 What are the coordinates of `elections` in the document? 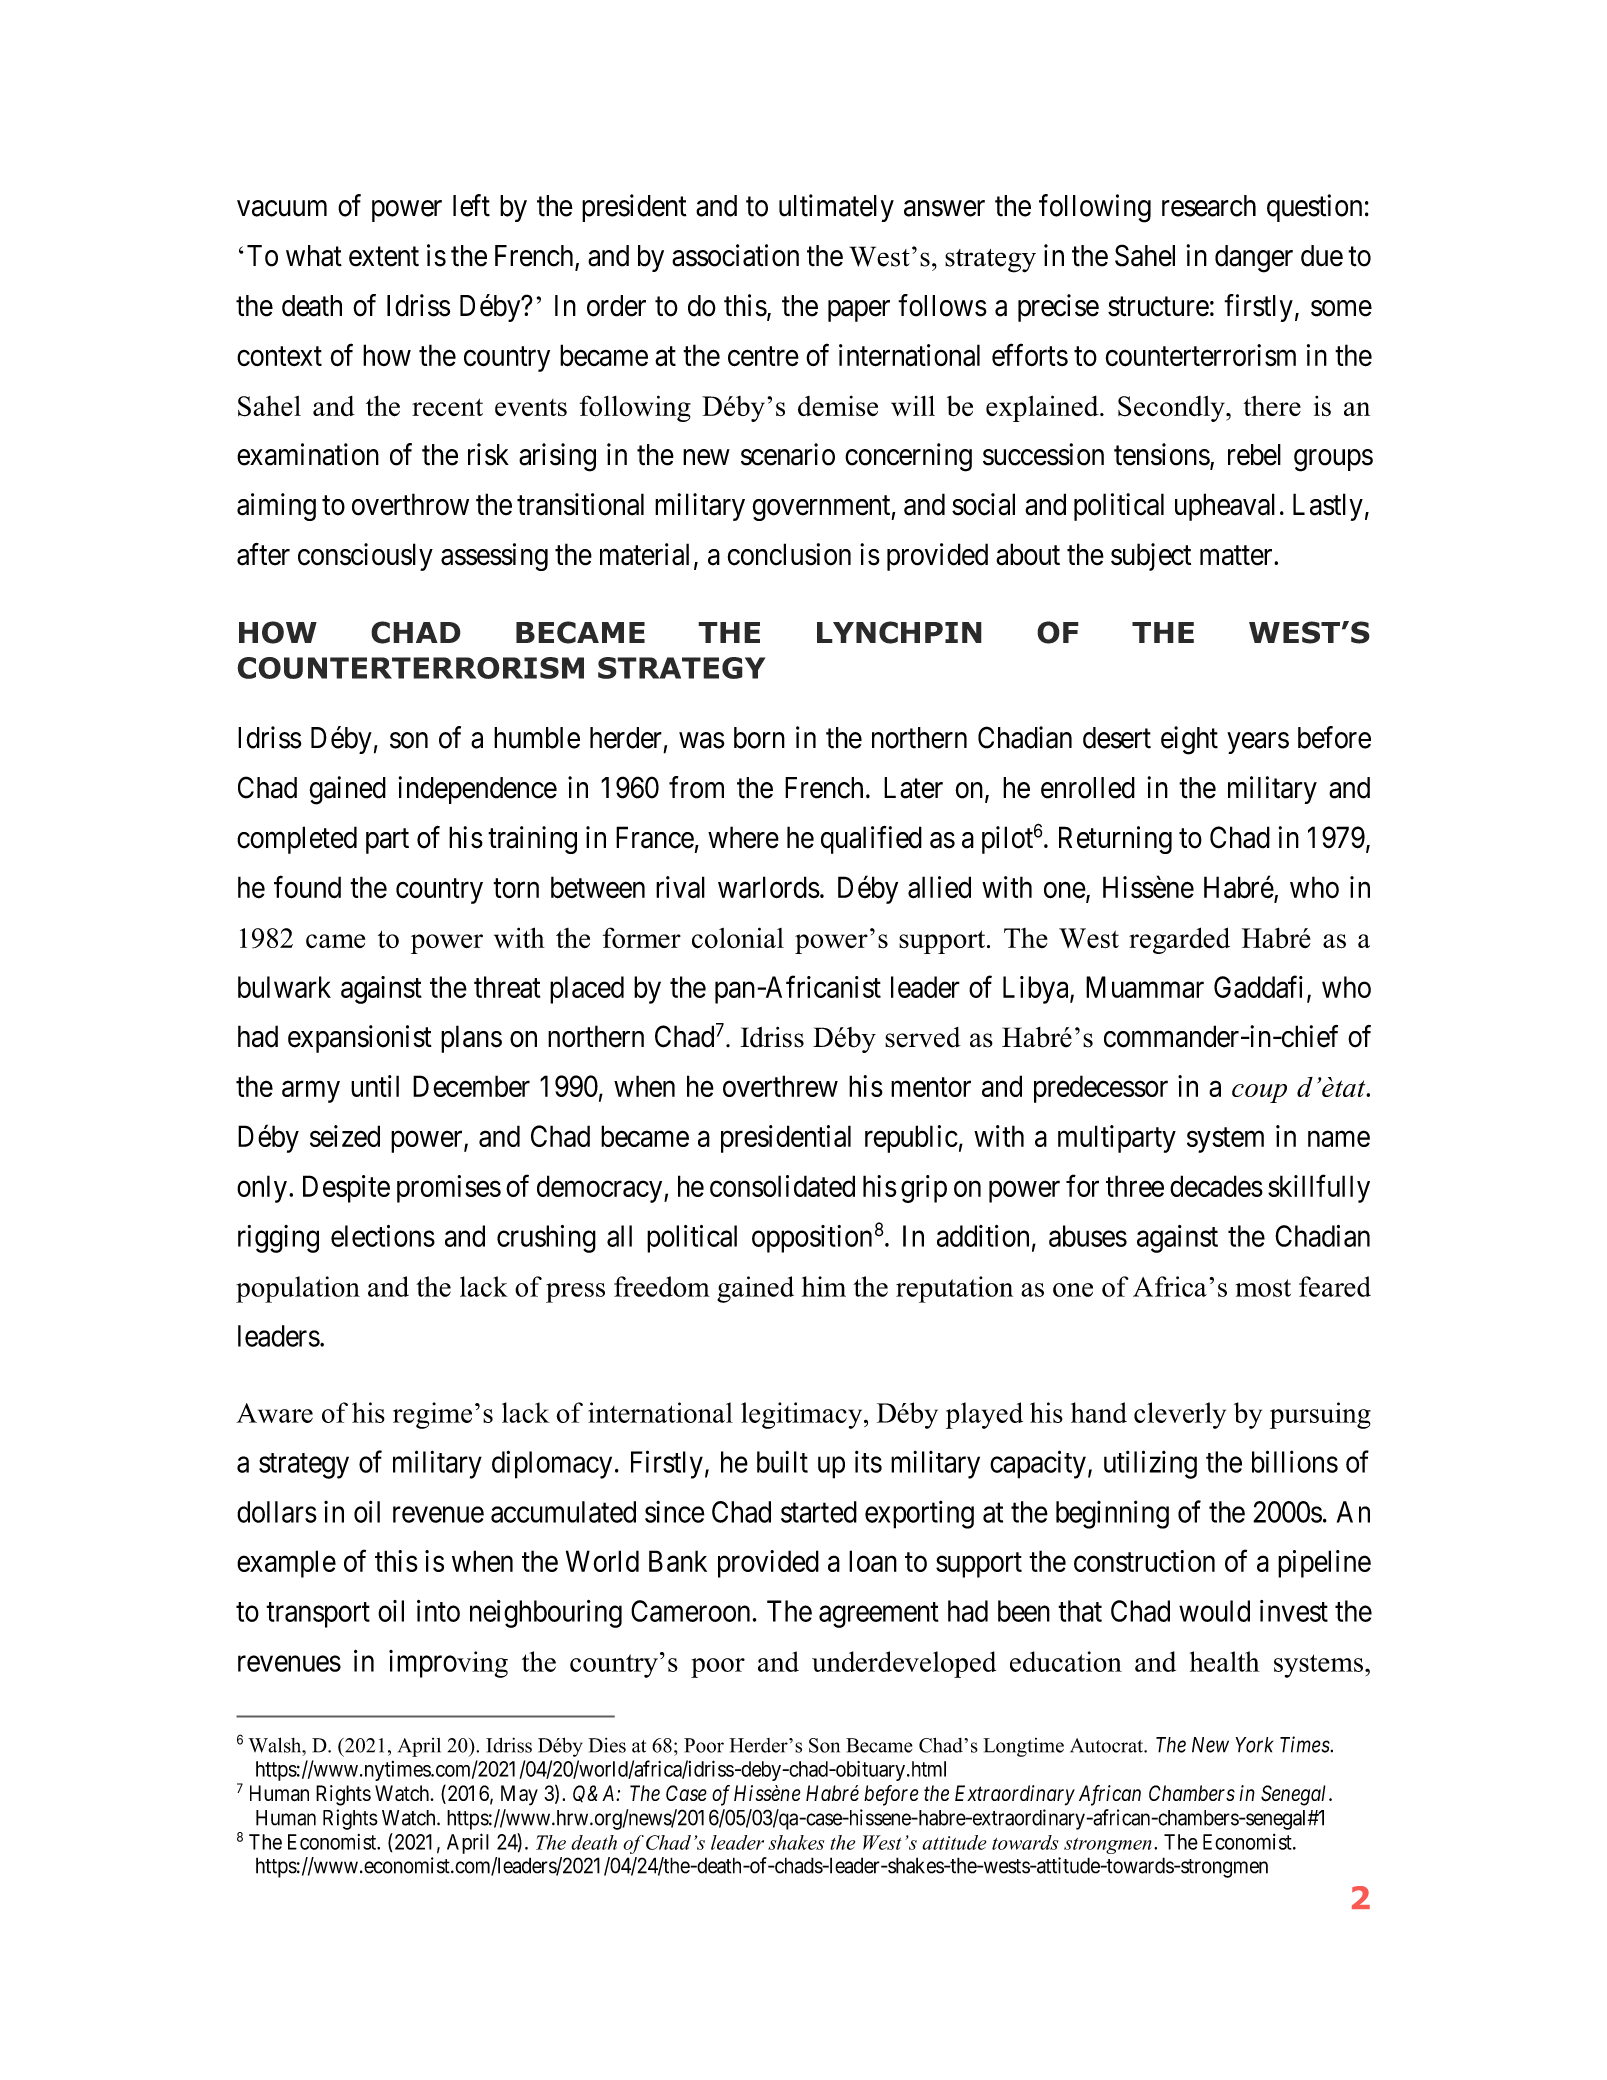 It's located at (383, 1236).
